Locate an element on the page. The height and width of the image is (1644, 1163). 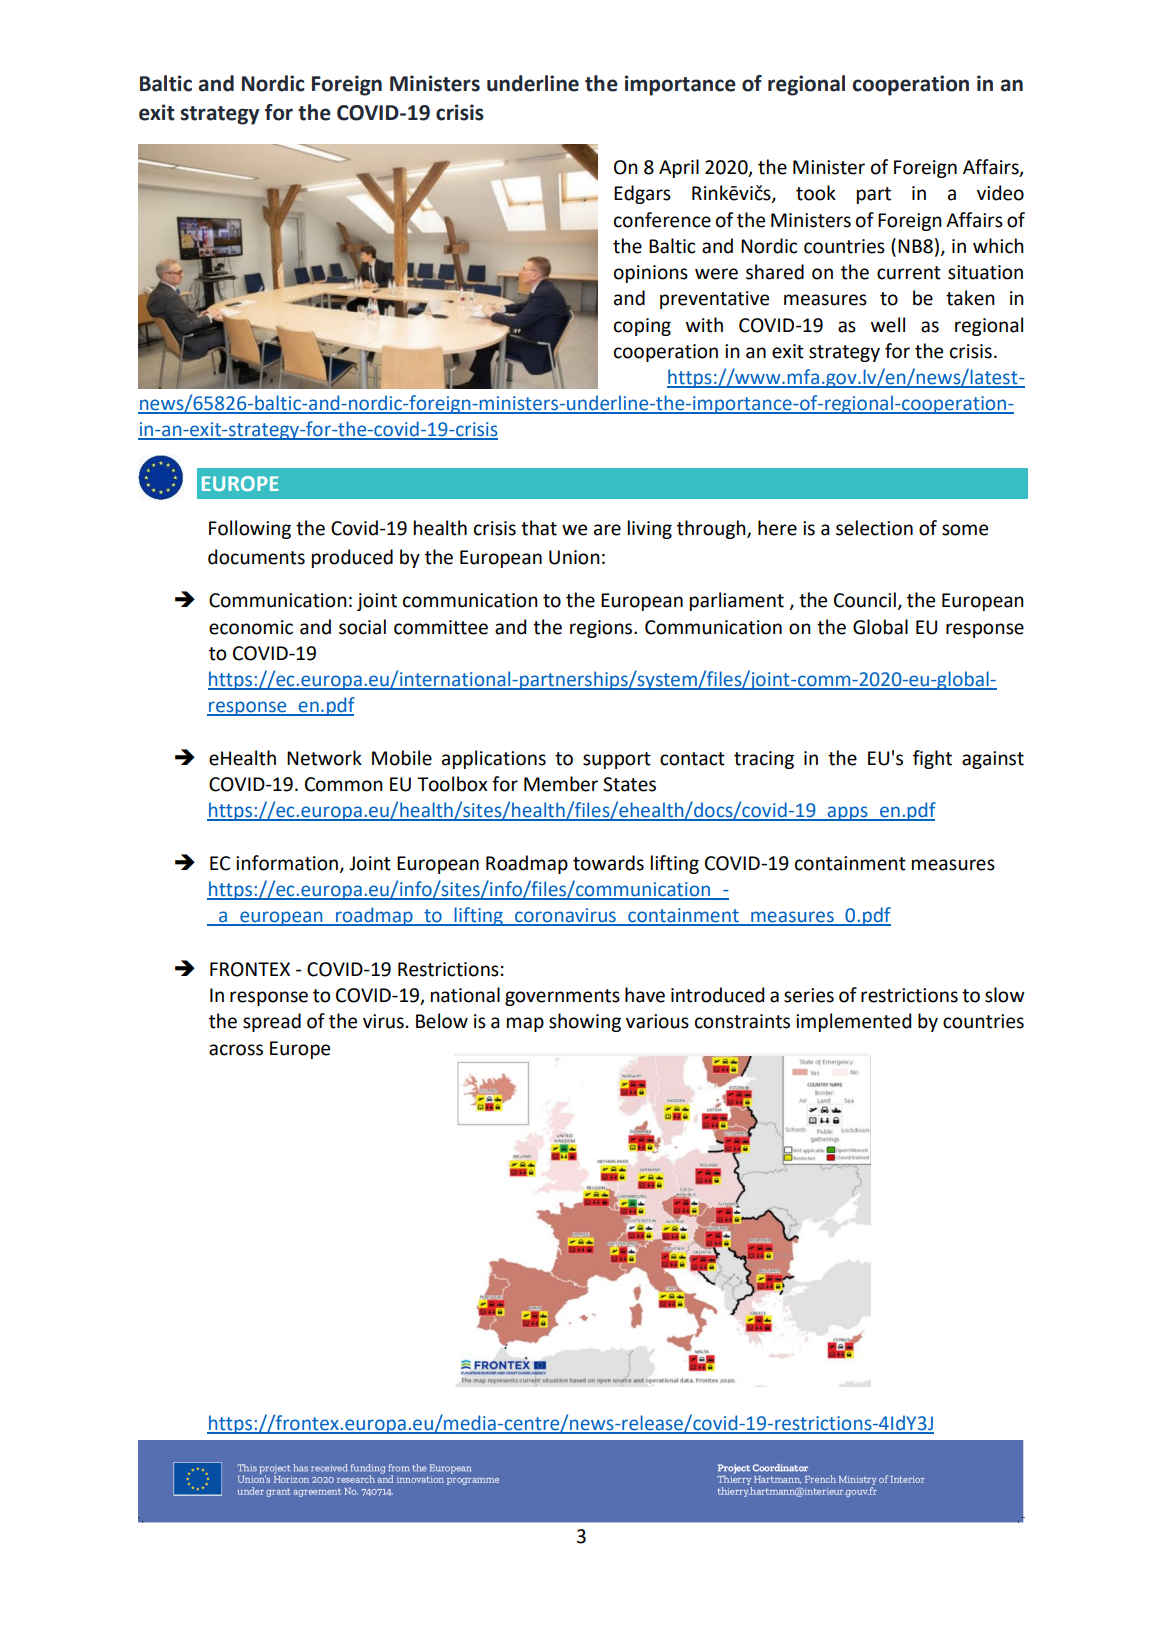
video is located at coordinates (1000, 193).
